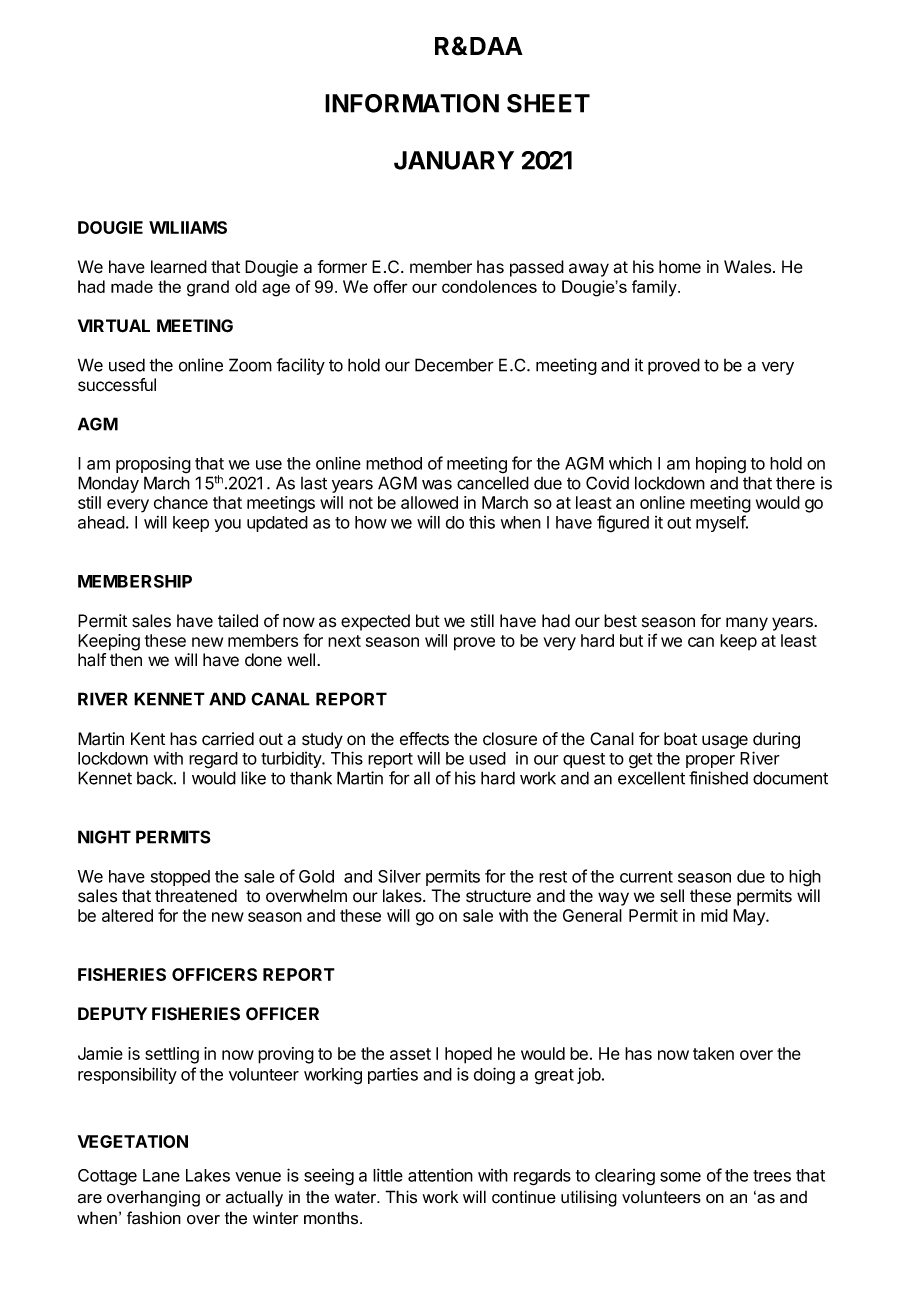 The width and height of the page is (924, 1308). Describe the element at coordinates (161, 1175) in the page. I see `Lane` at that location.
